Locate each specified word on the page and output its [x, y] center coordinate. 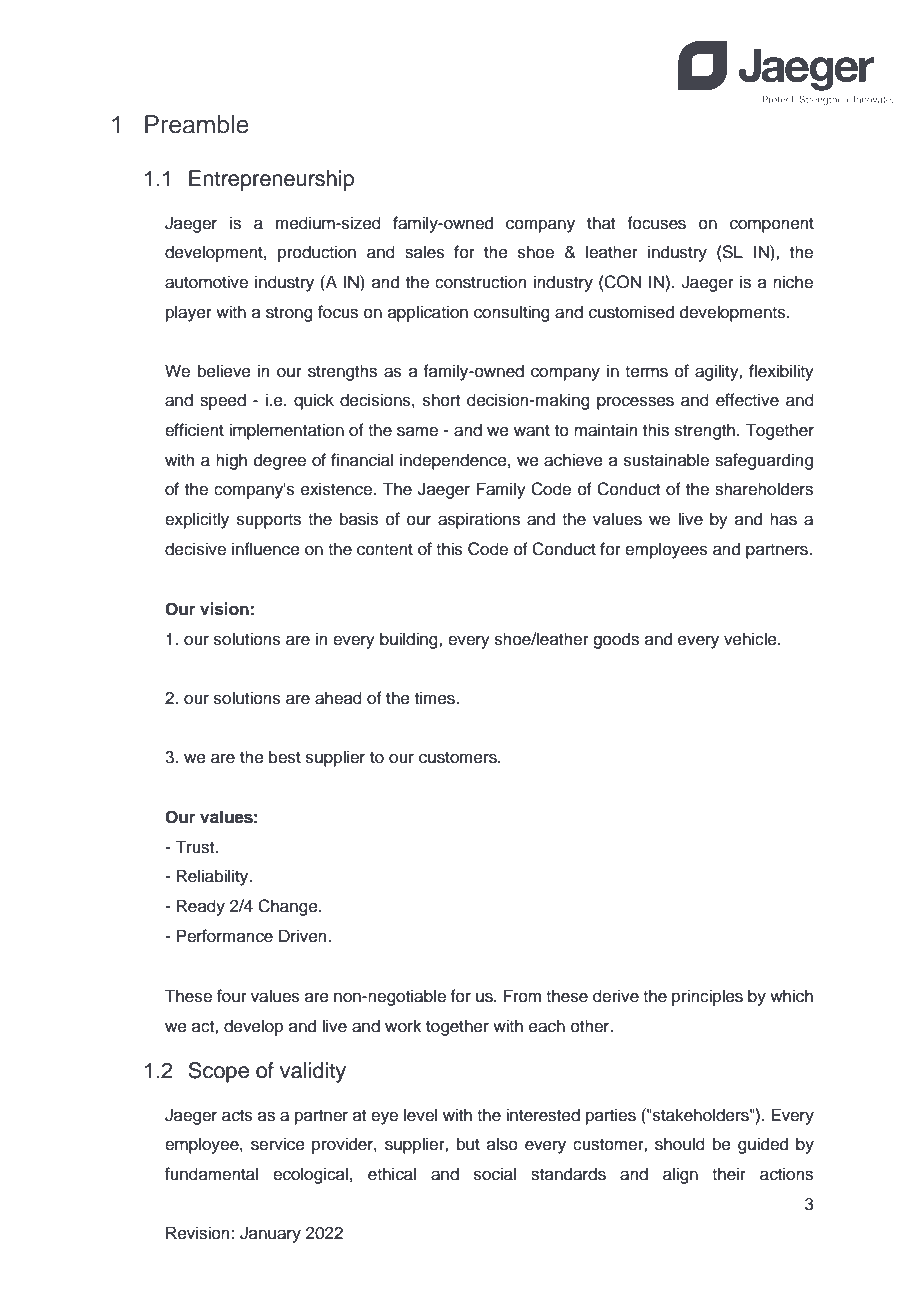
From [522, 996]
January [270, 1234]
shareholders [764, 489]
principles [707, 997]
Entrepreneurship [271, 180]
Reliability [214, 877]
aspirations [479, 520]
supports [269, 521]
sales [425, 252]
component [772, 225]
